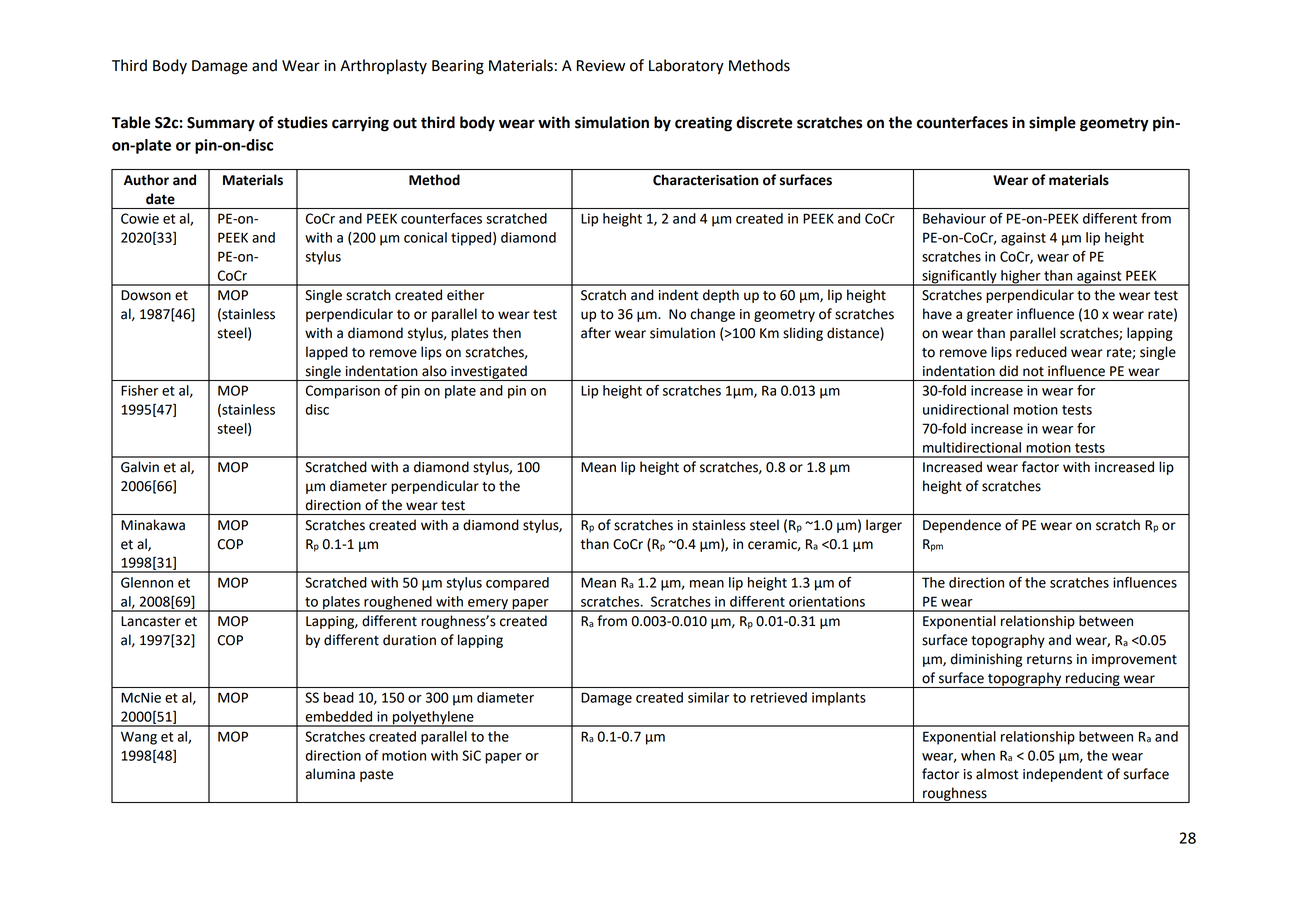  What do you see at coordinates (1052, 124) in the screenshot?
I see `simple` at bounding box center [1052, 124].
